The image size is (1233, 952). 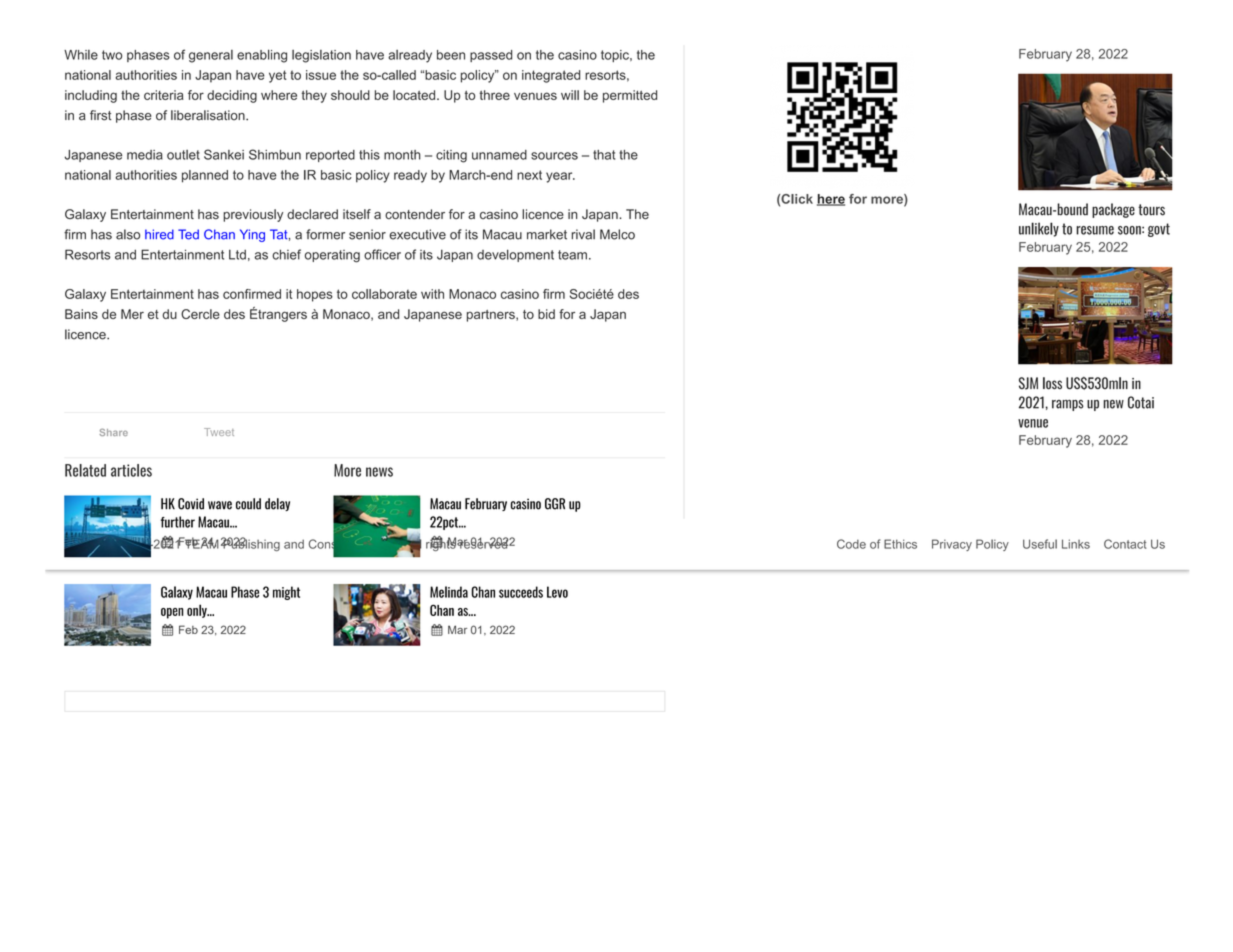 What do you see at coordinates (1113, 210) in the screenshot?
I see `package` at bounding box center [1113, 210].
